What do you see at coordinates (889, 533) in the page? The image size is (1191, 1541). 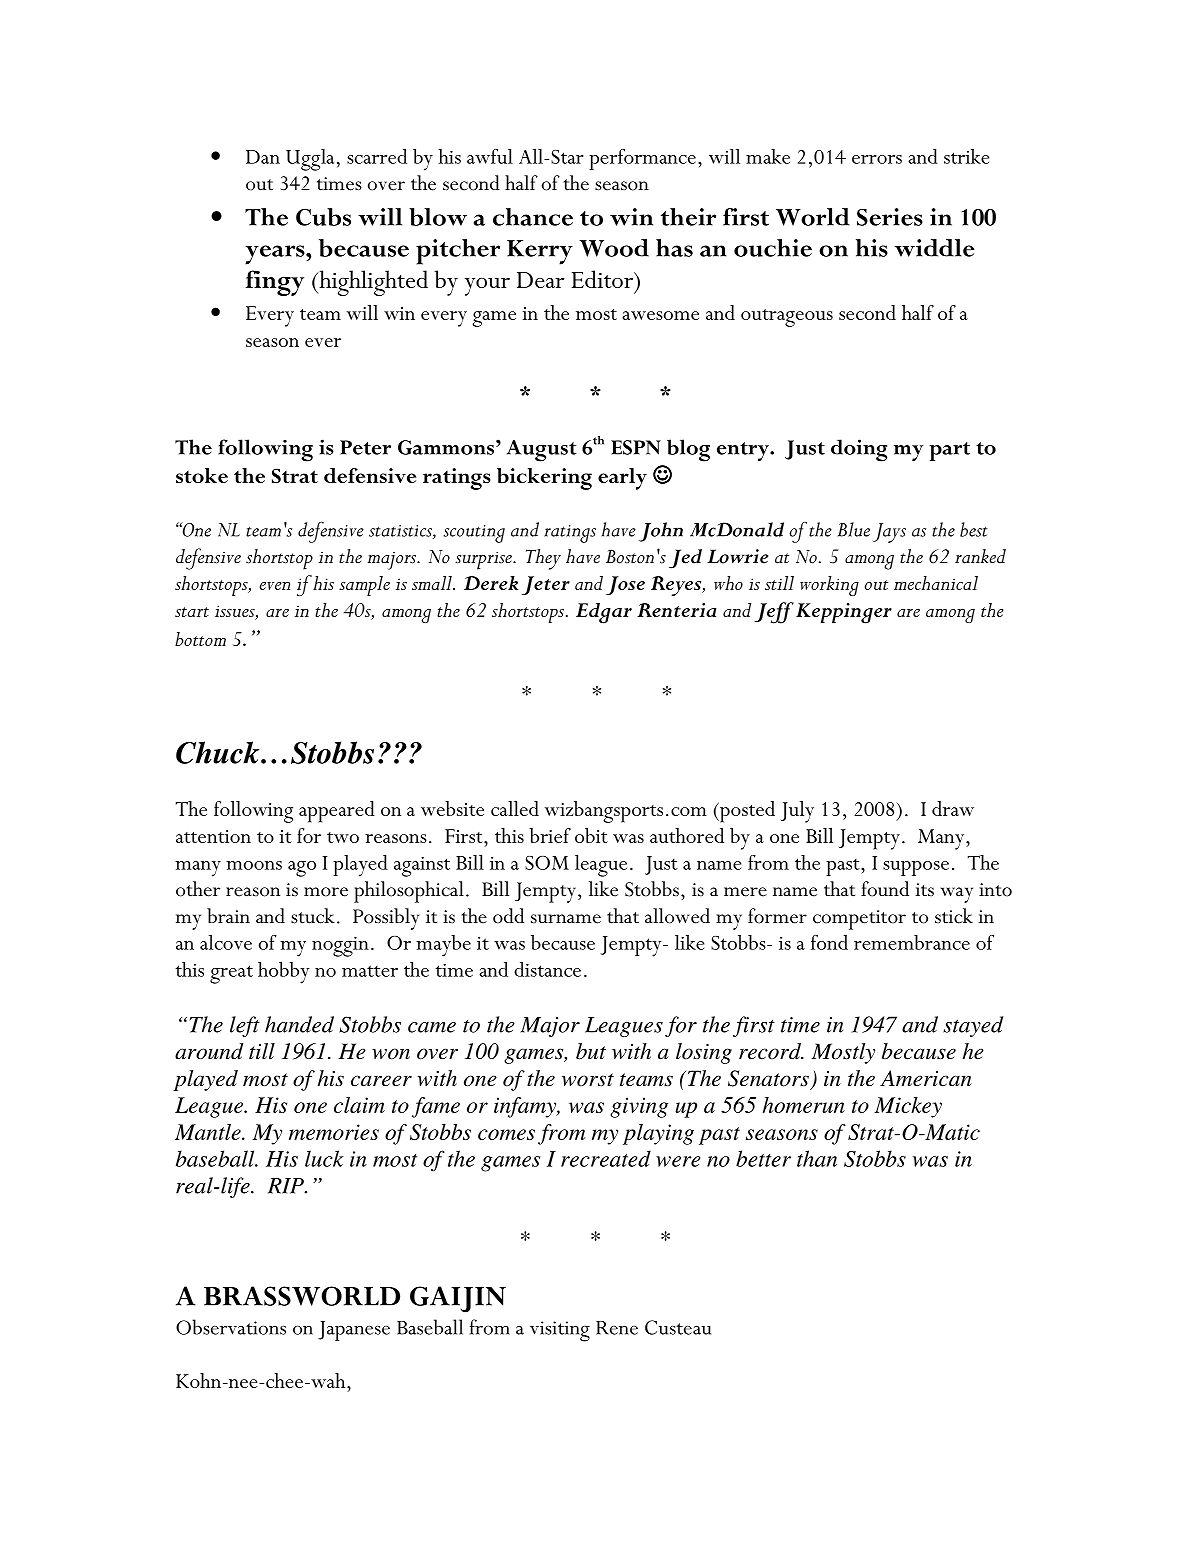 I see `Jays` at bounding box center [889, 533].
